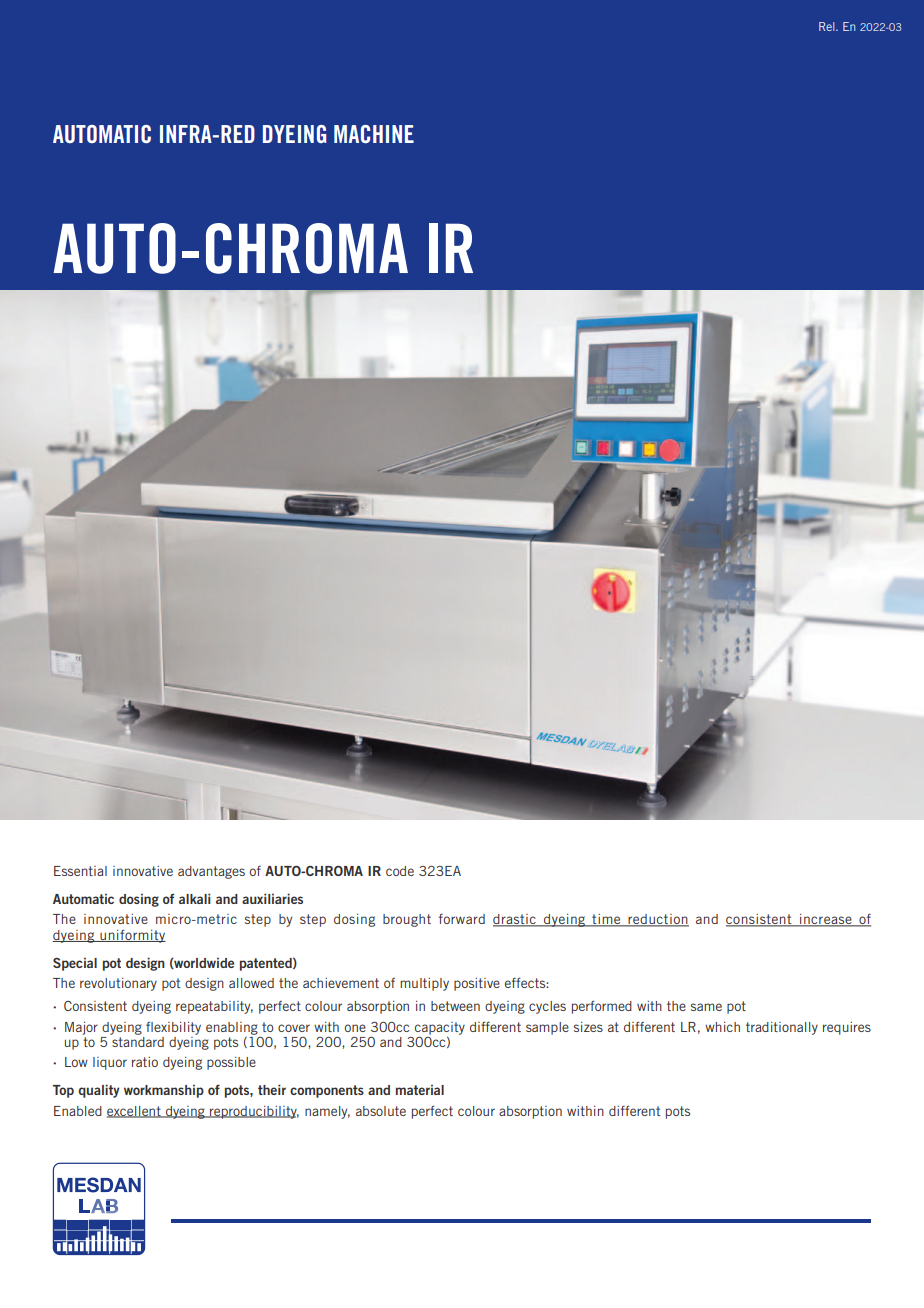  I want to click on forward, so click(462, 919).
